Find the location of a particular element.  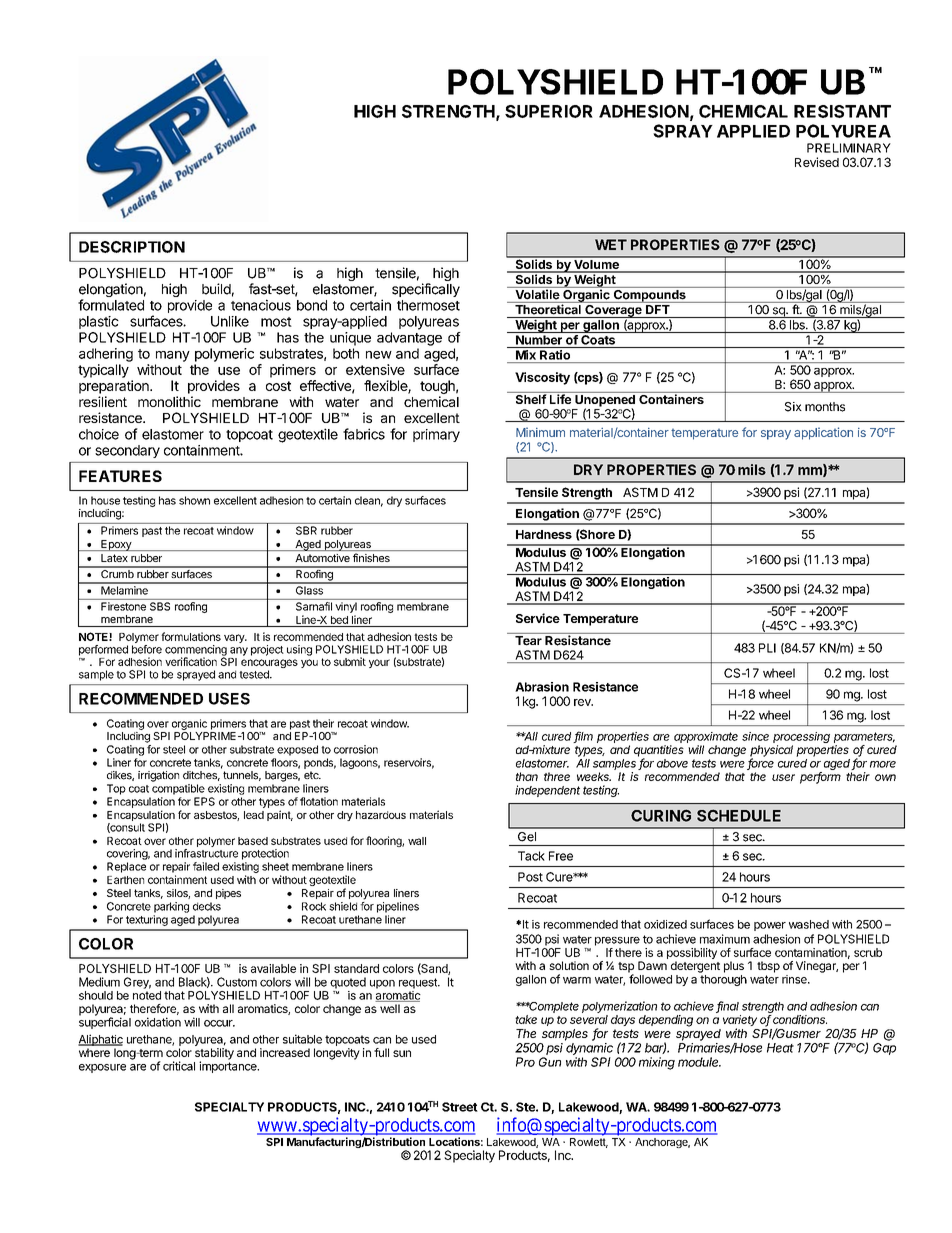

critical is located at coordinates (179, 1066).
